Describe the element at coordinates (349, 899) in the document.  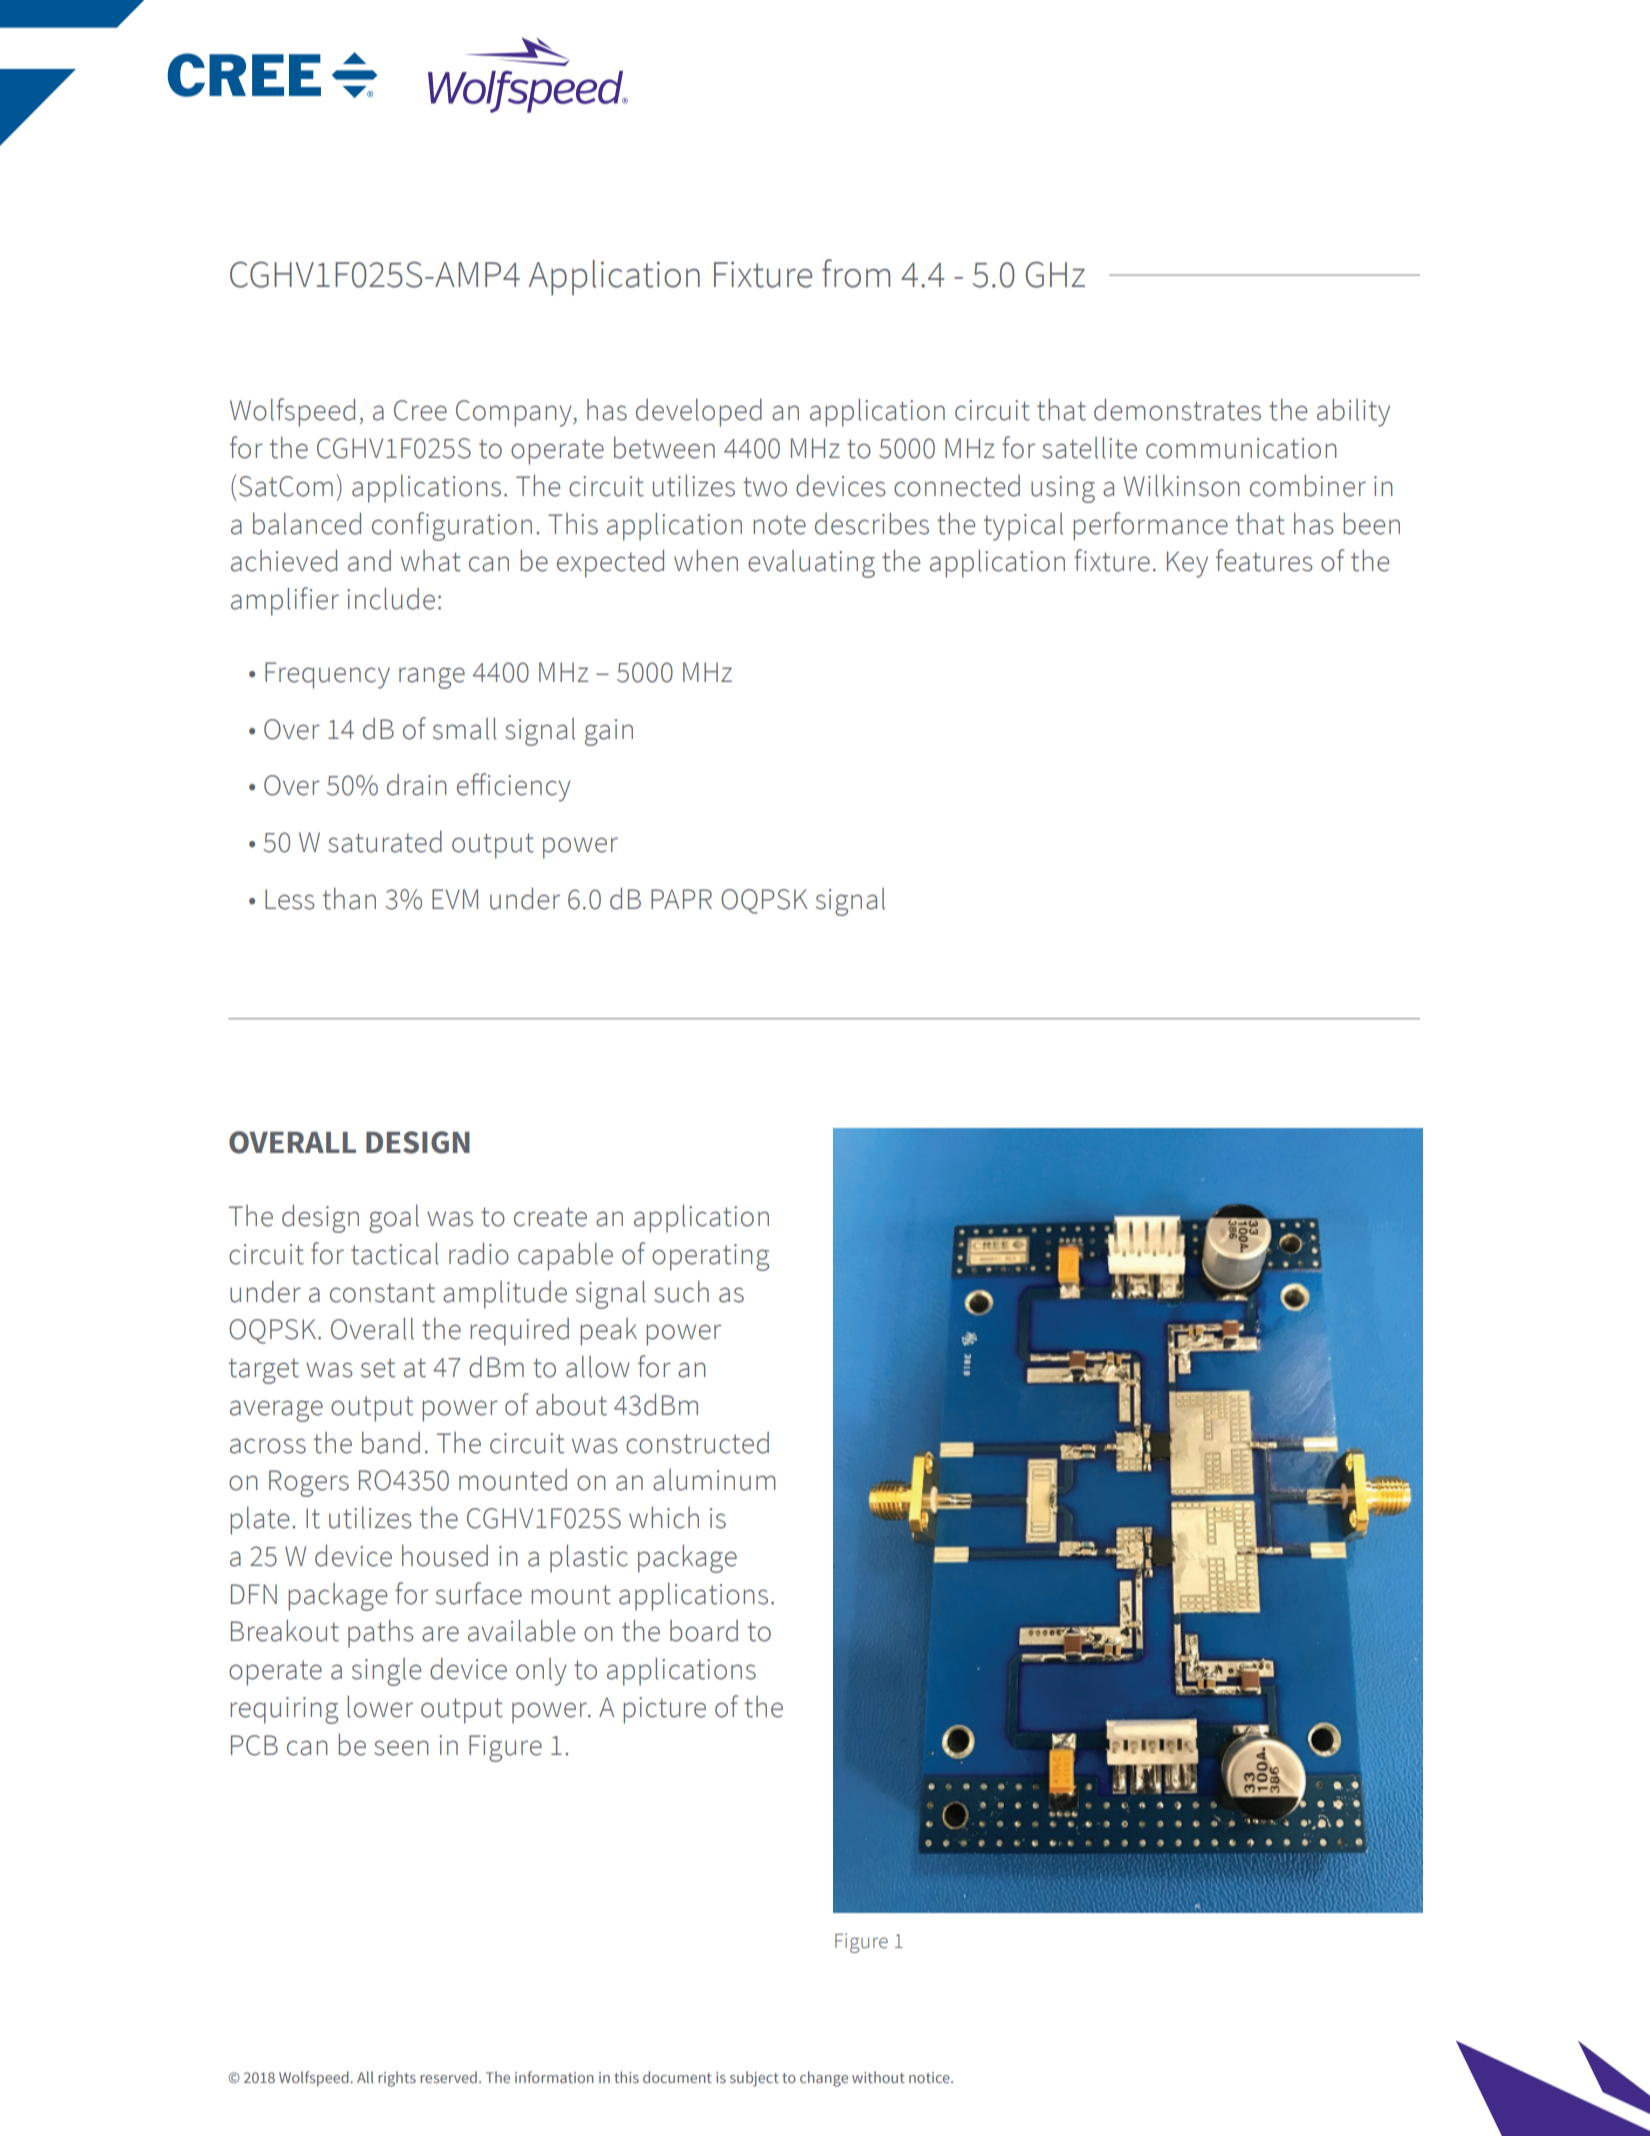
I see `than` at that location.
